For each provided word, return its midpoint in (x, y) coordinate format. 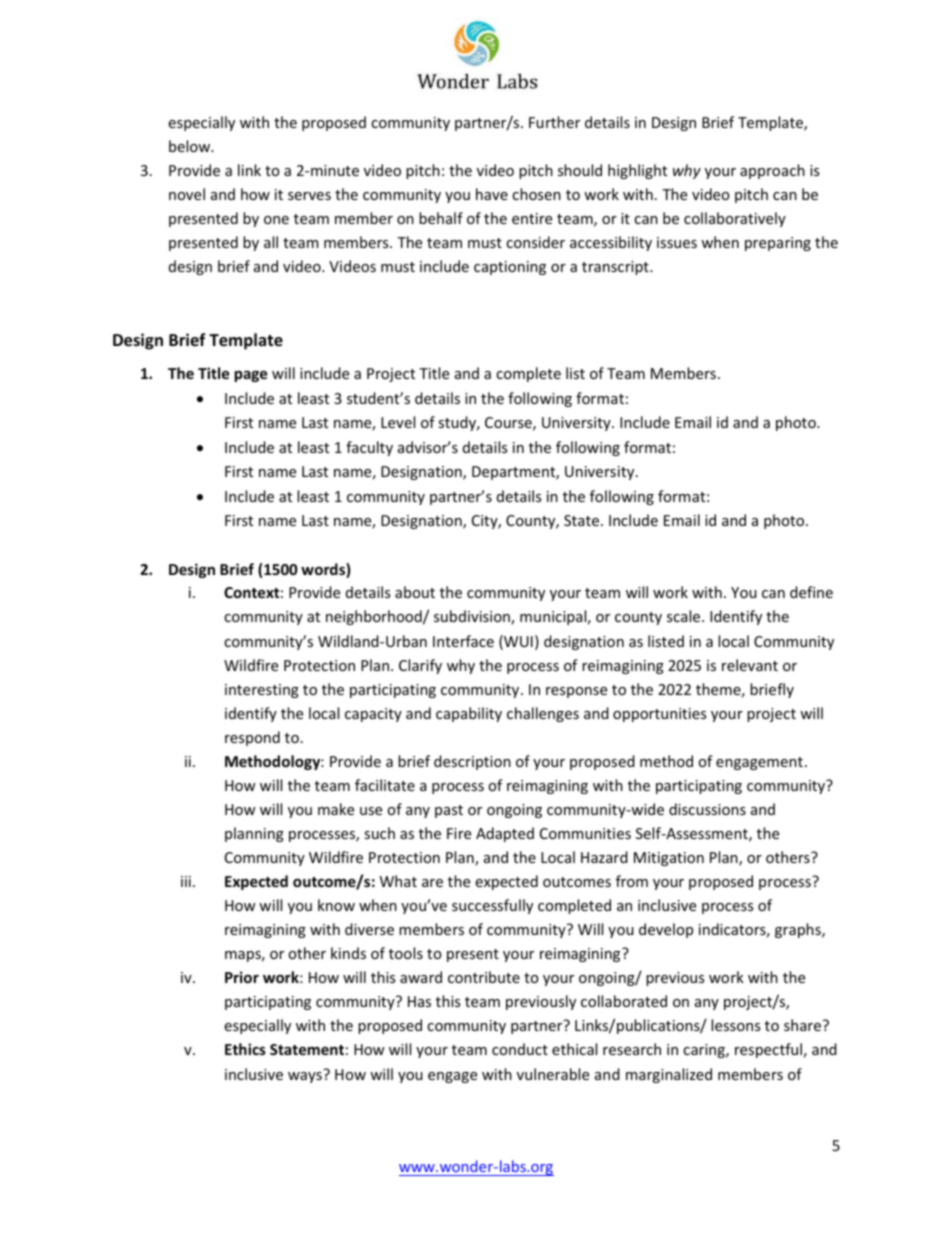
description (472, 762)
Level (398, 422)
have (492, 194)
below (191, 146)
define (811, 592)
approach (772, 171)
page (250, 376)
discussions (707, 809)
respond (252, 738)
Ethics (245, 1049)
